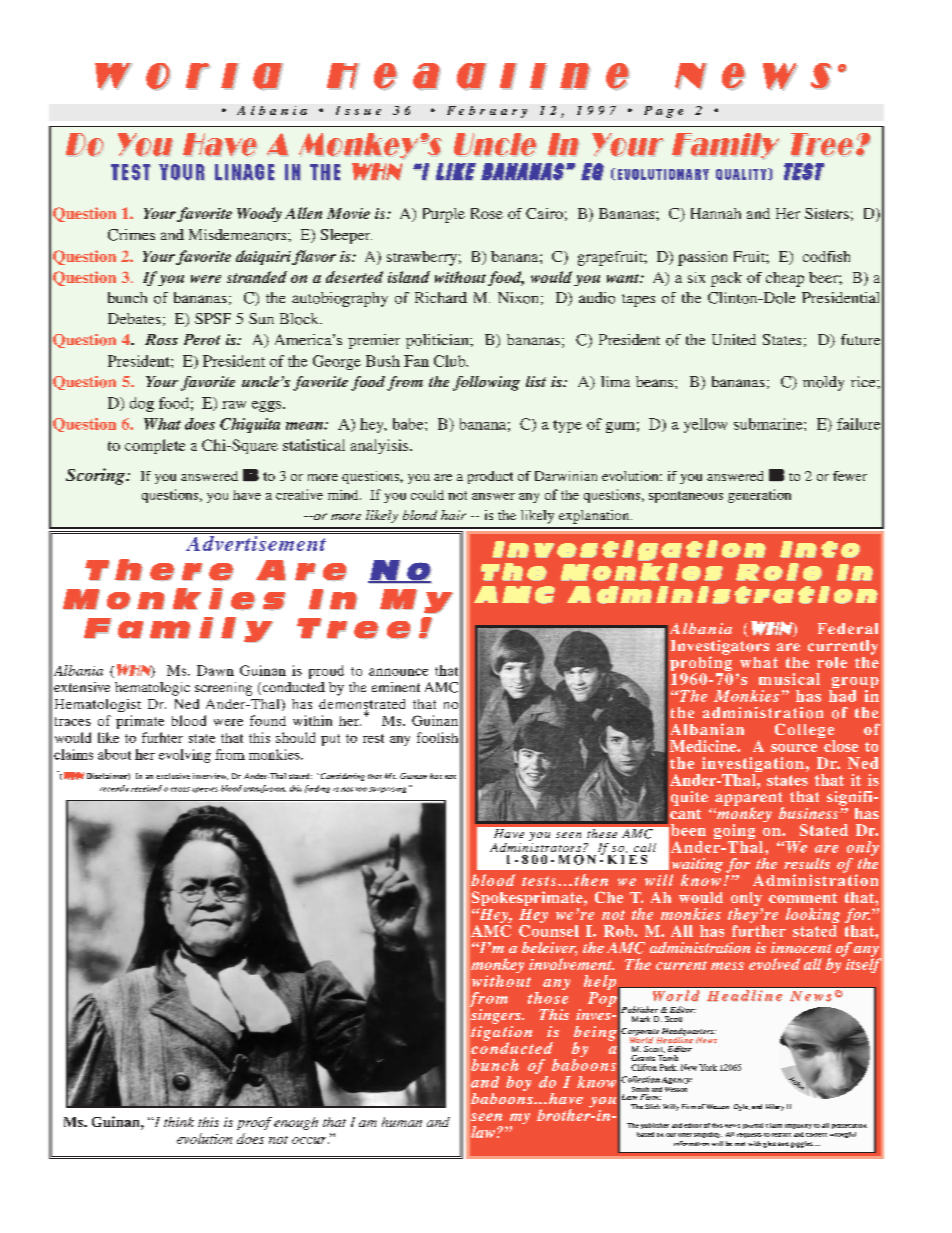 Image resolution: width=952 pixels, height=1233 pixels. Describe the element at coordinates (775, 1107) in the page. I see `Hilary` at that location.
